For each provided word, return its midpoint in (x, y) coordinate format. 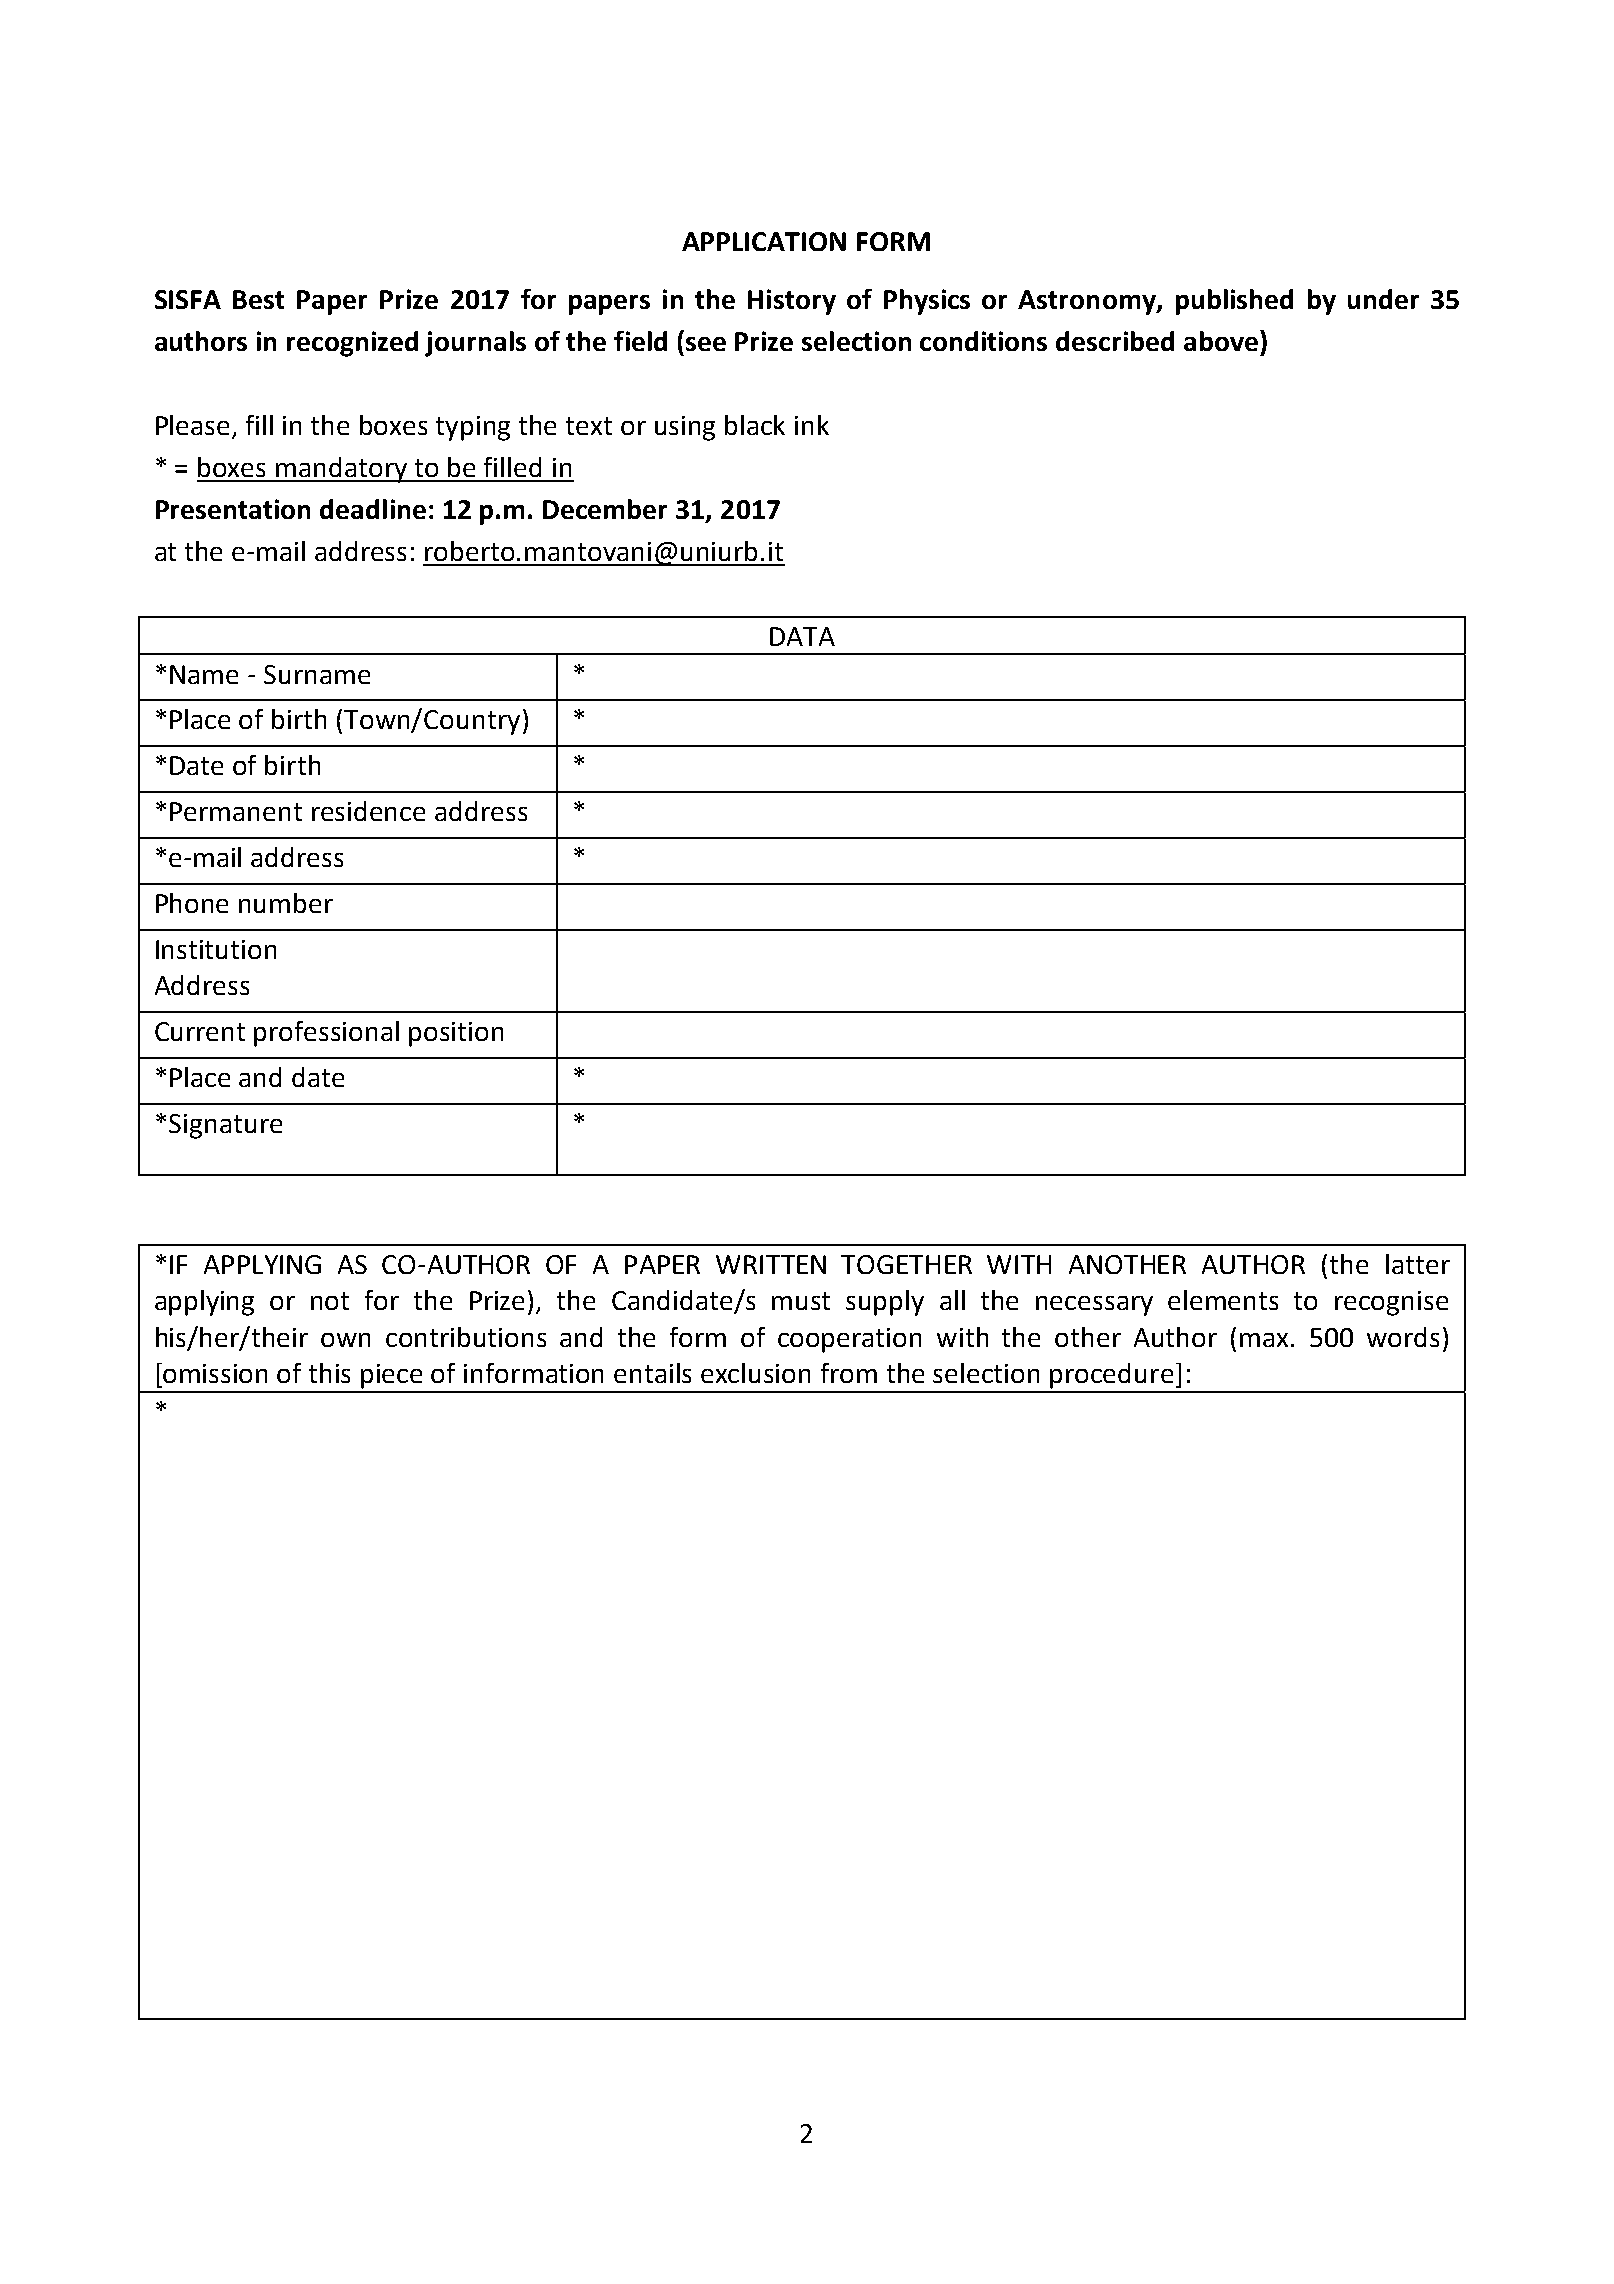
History (792, 302)
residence (368, 811)
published (1234, 302)
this (329, 1373)
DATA (802, 636)
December (605, 509)
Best (258, 299)
